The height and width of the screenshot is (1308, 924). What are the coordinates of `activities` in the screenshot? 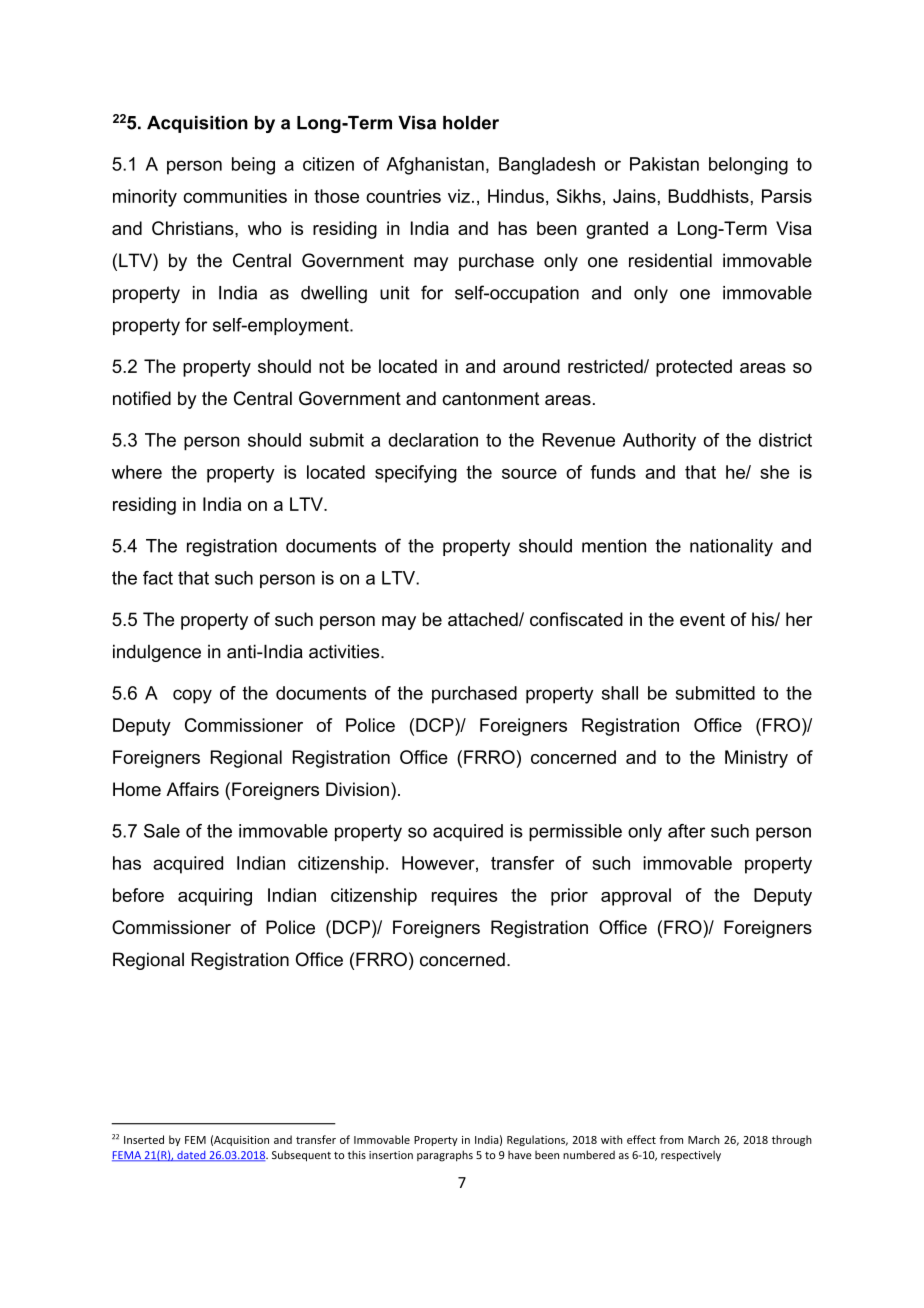 It's located at (345, 651).
